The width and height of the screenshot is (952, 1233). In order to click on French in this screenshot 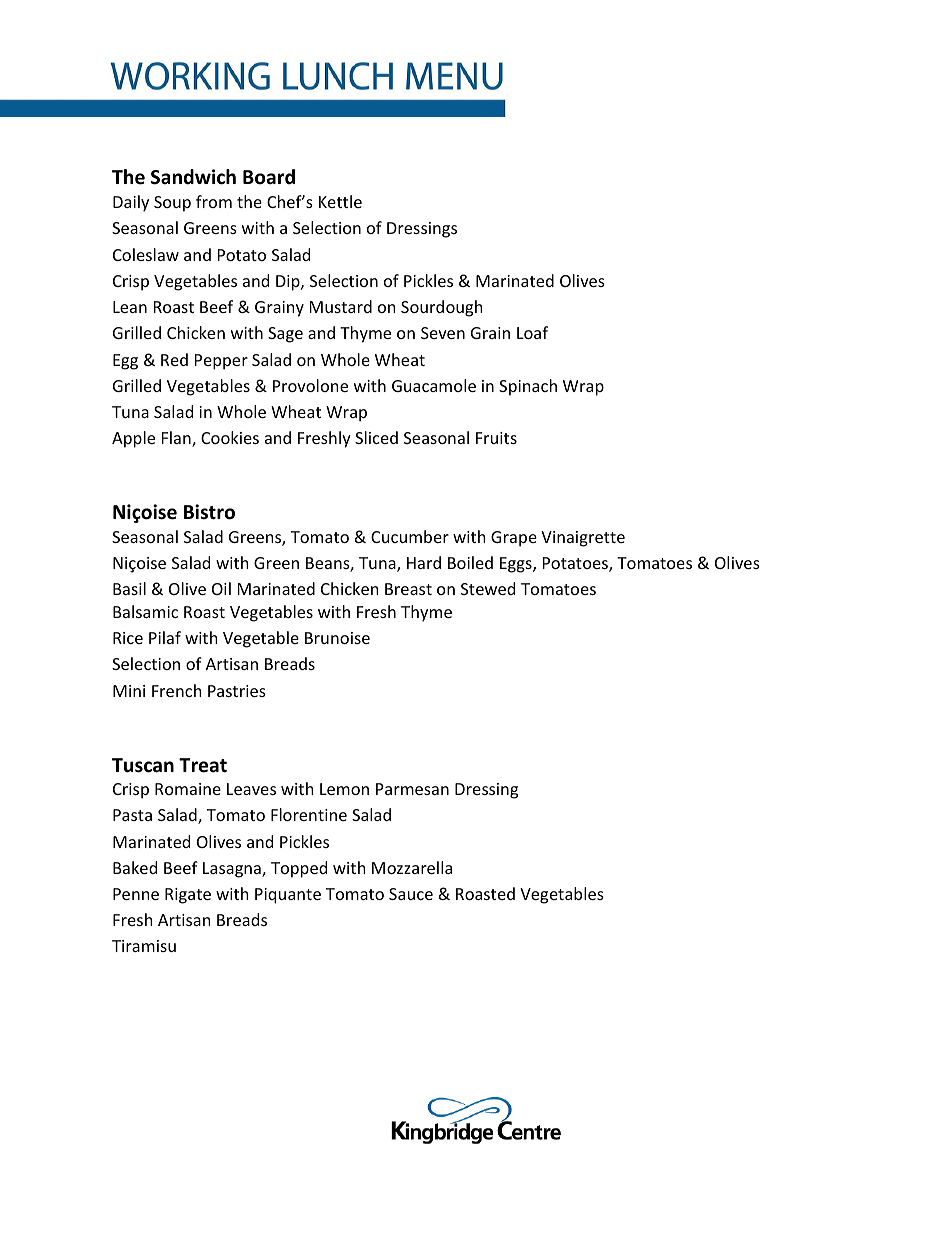, I will do `click(177, 690)`.
